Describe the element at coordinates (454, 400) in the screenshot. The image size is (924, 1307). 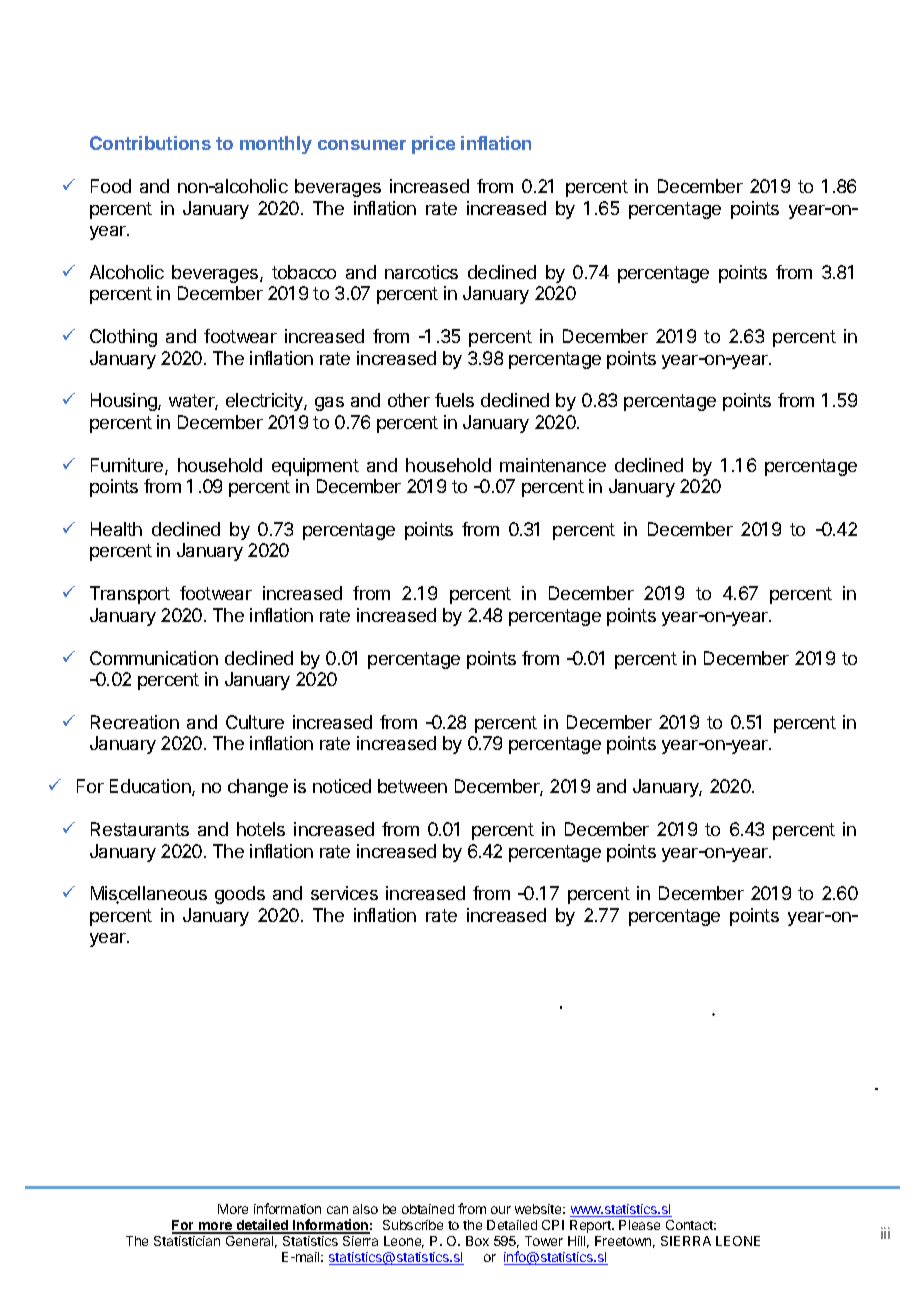
I see `fuels` at that location.
